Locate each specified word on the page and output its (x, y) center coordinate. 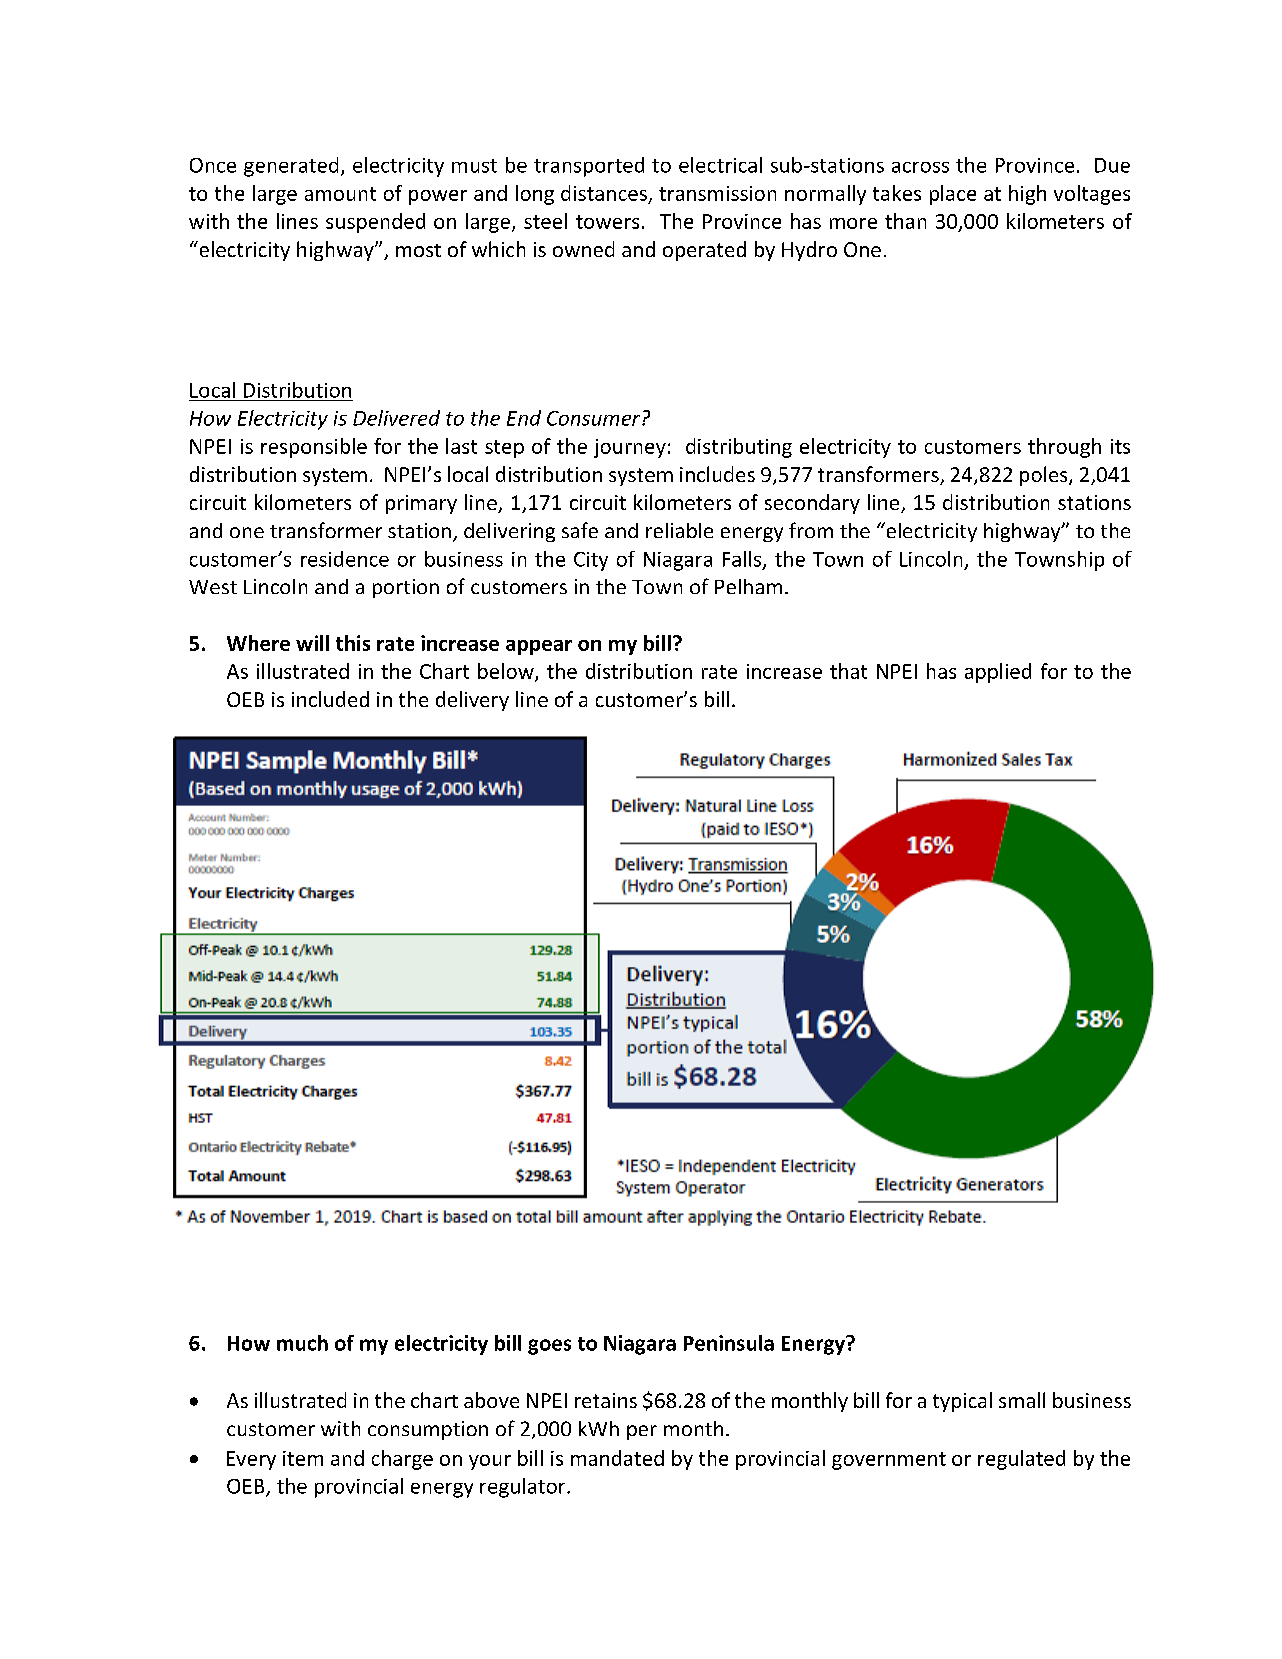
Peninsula (729, 1343)
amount (340, 194)
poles (1045, 476)
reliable (679, 530)
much (302, 1343)
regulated (1021, 1460)
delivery (472, 701)
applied (998, 673)
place (953, 195)
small (1022, 1400)
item (303, 1458)
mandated (617, 1458)
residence (345, 559)
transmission (717, 193)
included (330, 699)
